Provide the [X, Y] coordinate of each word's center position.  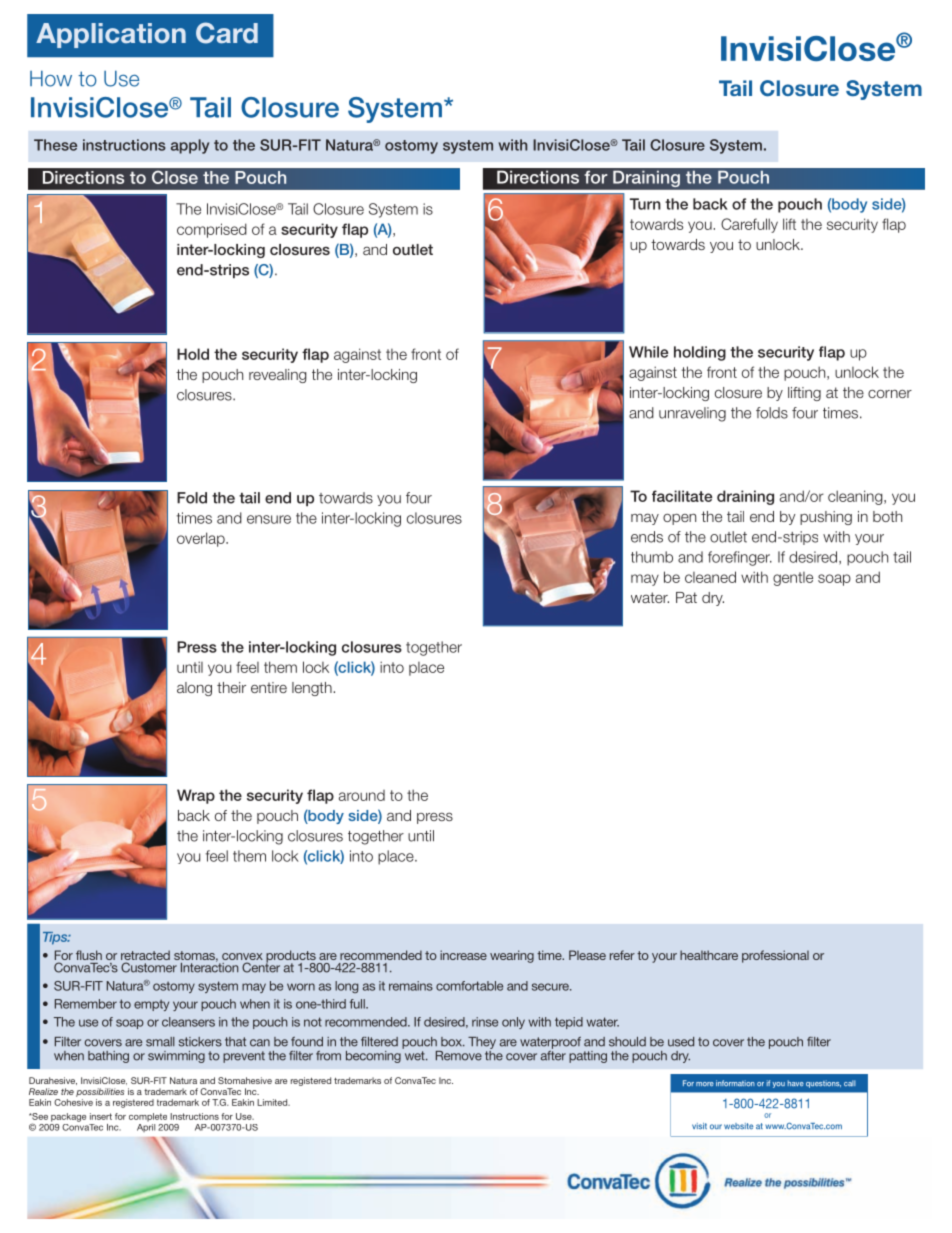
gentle [793, 579]
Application [111, 35]
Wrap [196, 796]
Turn [645, 204]
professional [775, 956]
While [648, 352]
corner [890, 393]
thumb [652, 557]
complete [148, 1117]
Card [227, 33]
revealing [278, 376]
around [362, 795]
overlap [202, 539]
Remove [459, 1056]
